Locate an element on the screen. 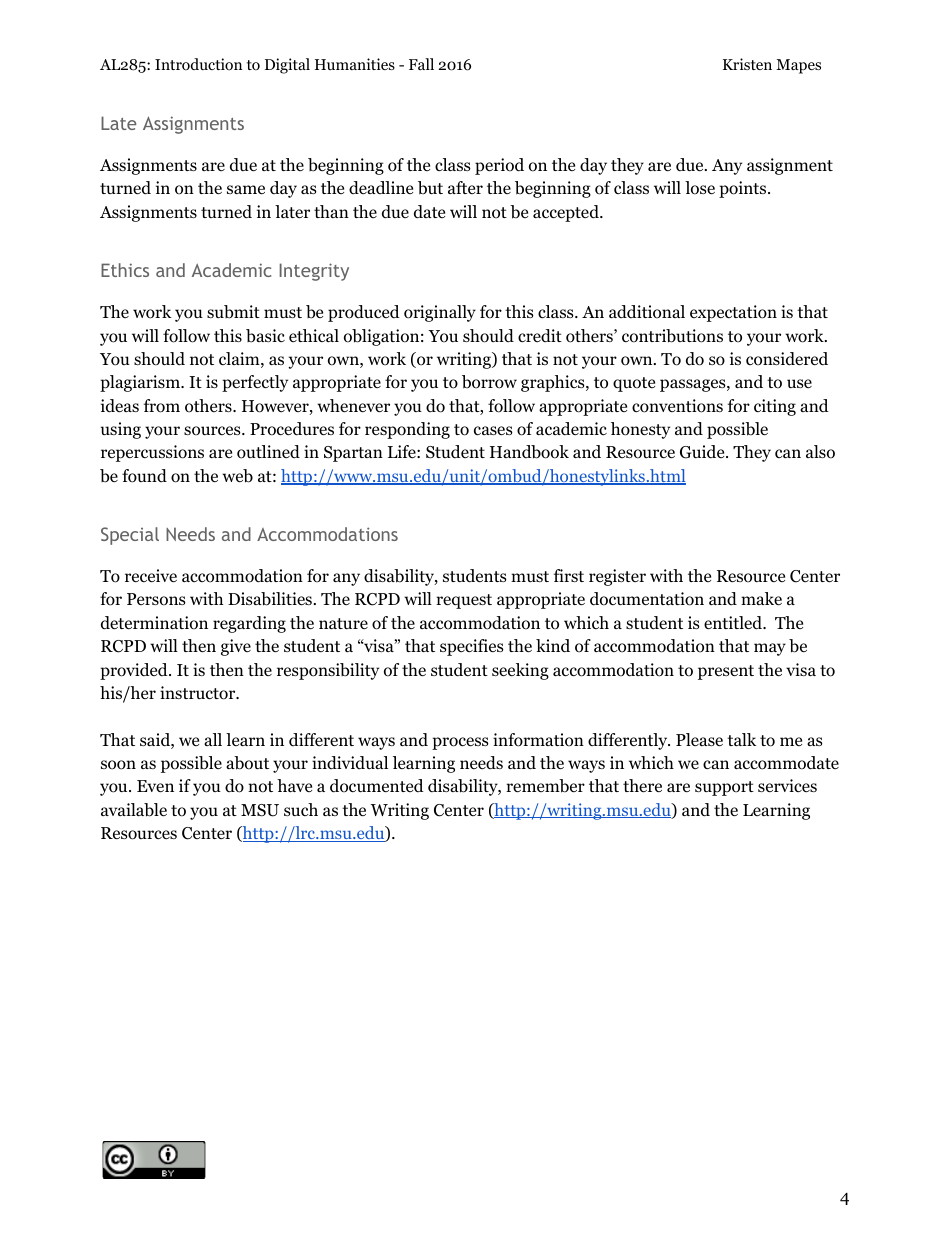 The width and height of the screenshot is (952, 1233). remember is located at coordinates (545, 786).
